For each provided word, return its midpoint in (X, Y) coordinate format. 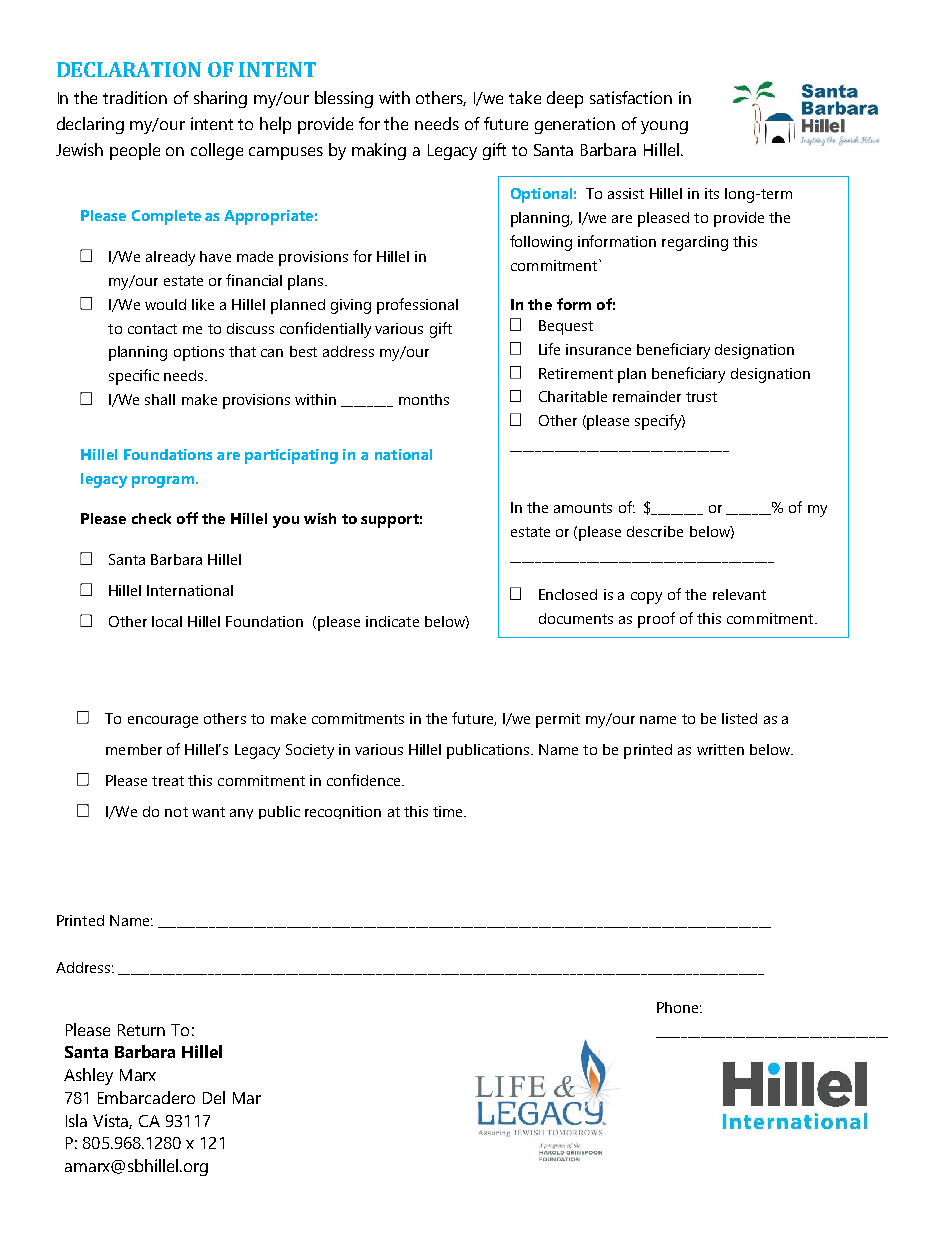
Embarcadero (146, 1097)
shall (160, 399)
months (424, 399)
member (134, 749)
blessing (344, 99)
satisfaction (631, 97)
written (720, 749)
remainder (647, 396)
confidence (365, 780)
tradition (135, 97)
